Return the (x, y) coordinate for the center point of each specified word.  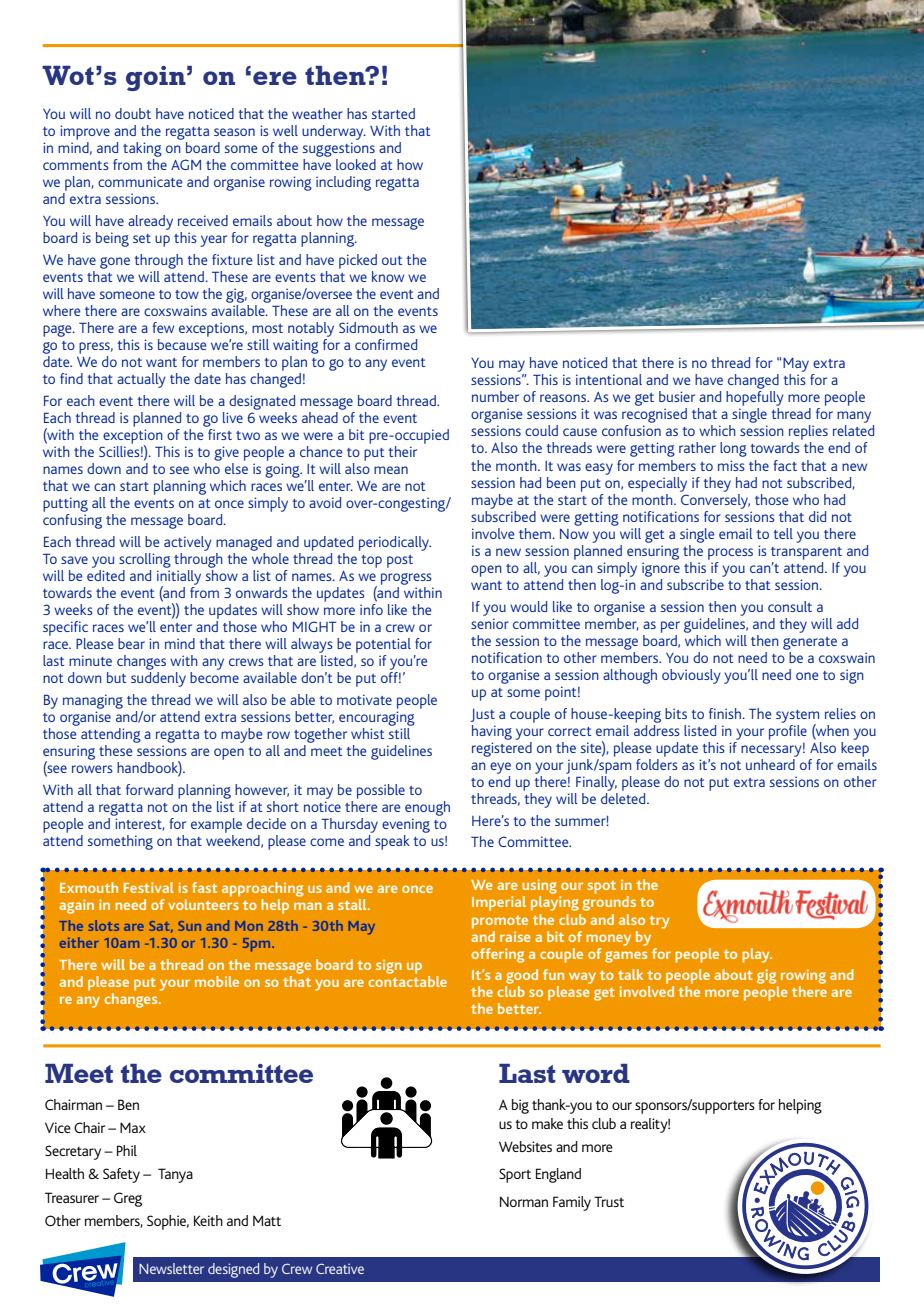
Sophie (168, 1222)
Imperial (499, 903)
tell (783, 533)
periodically (395, 543)
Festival (149, 887)
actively (188, 543)
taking (142, 149)
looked (356, 164)
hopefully (755, 398)
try (659, 922)
